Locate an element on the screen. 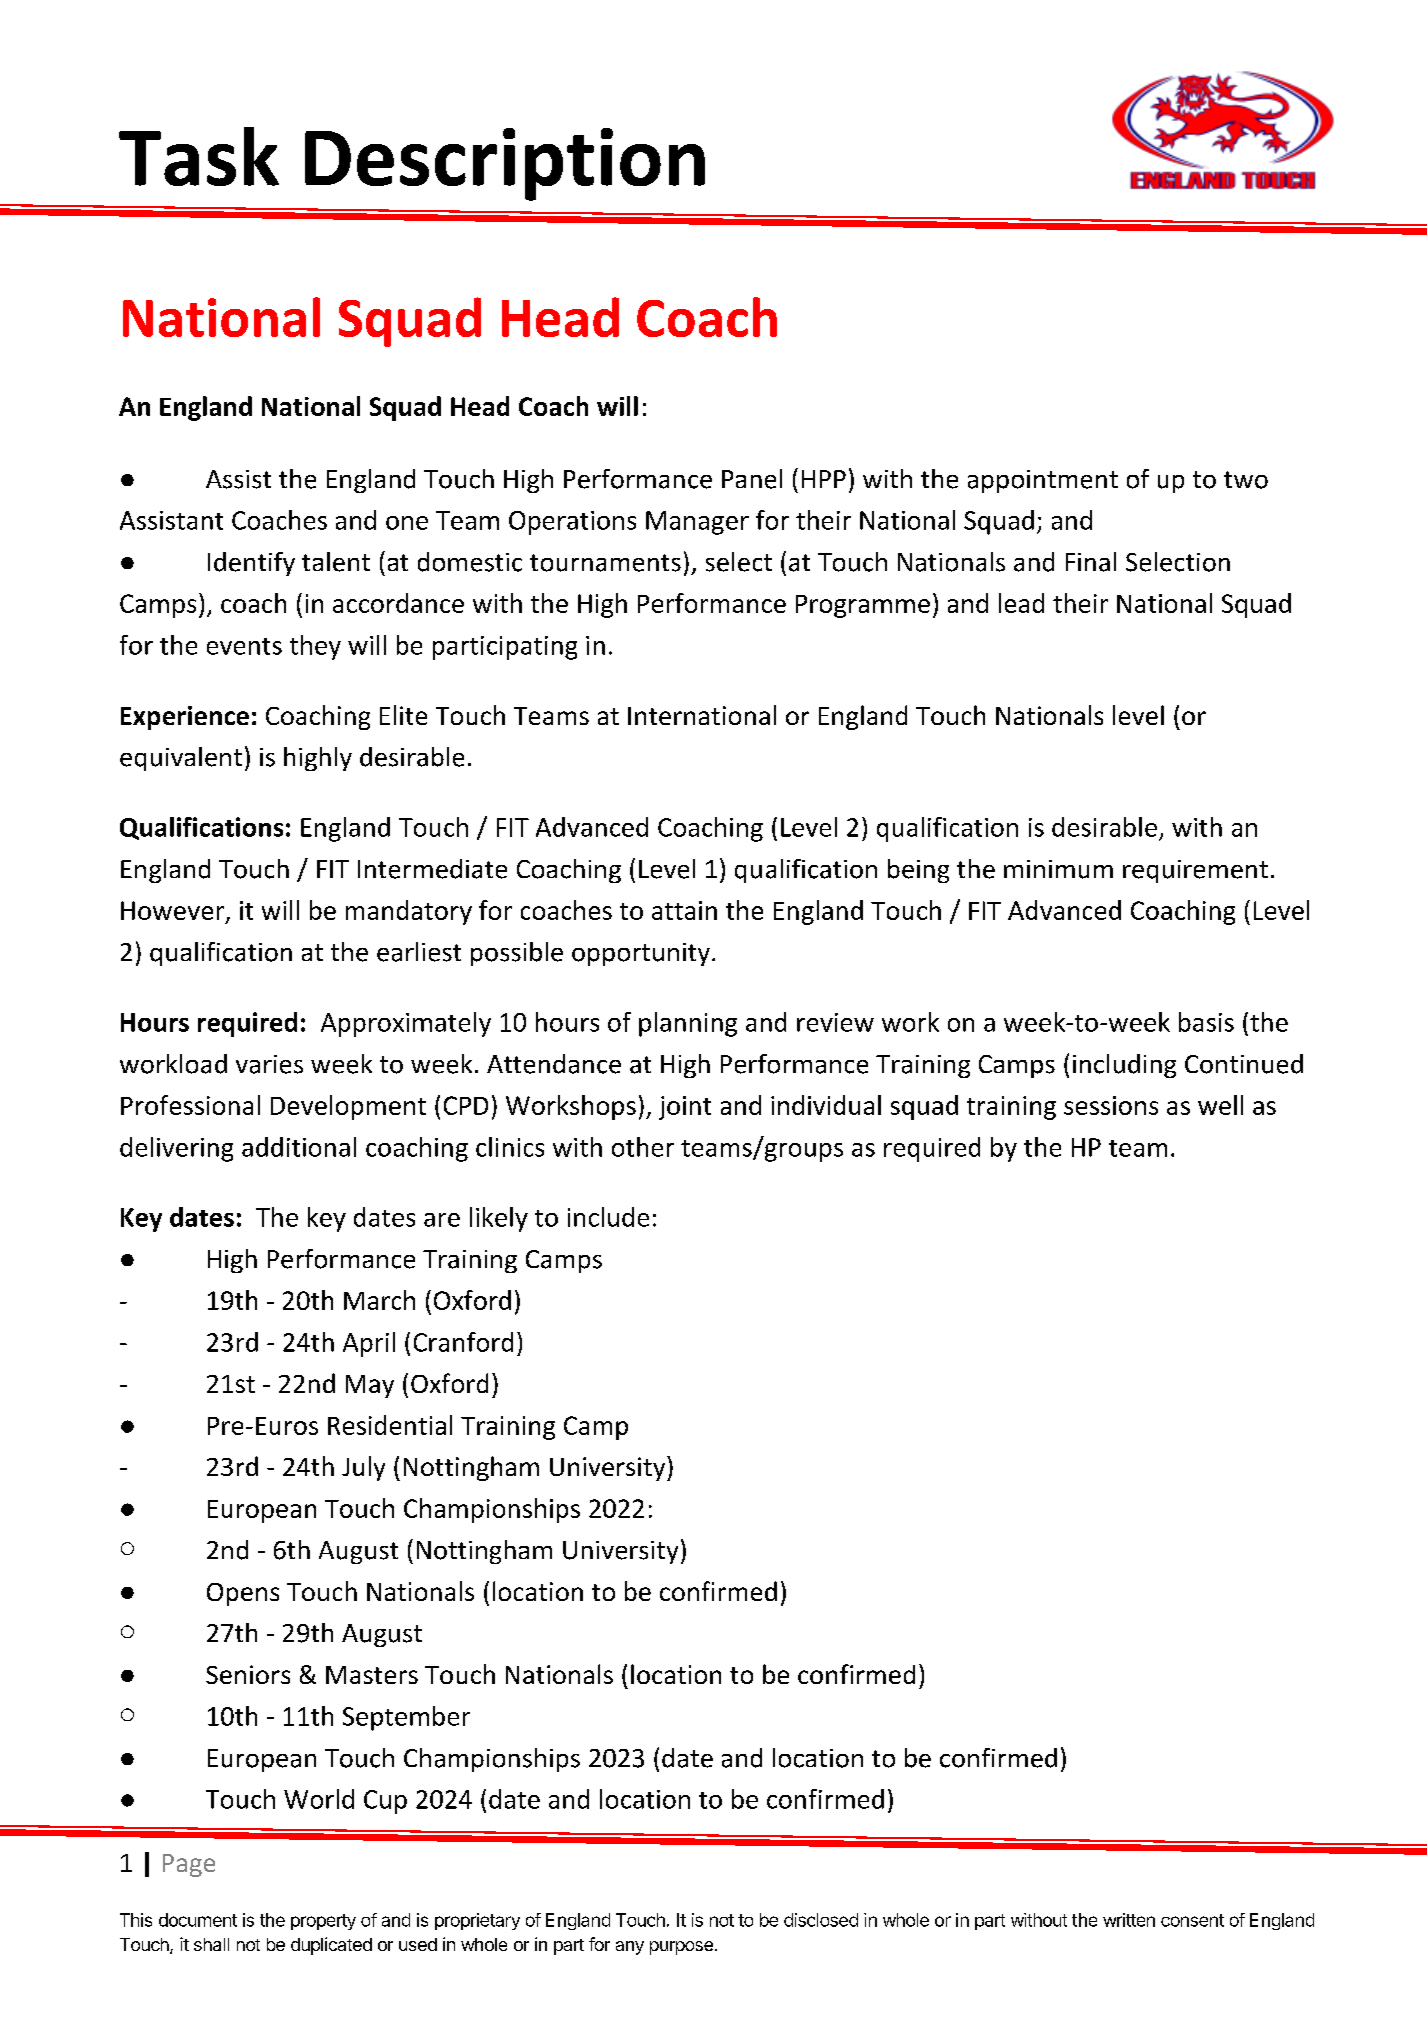 Image resolution: width=1427 pixels, height=2018 pixels. written is located at coordinates (1129, 1920).
